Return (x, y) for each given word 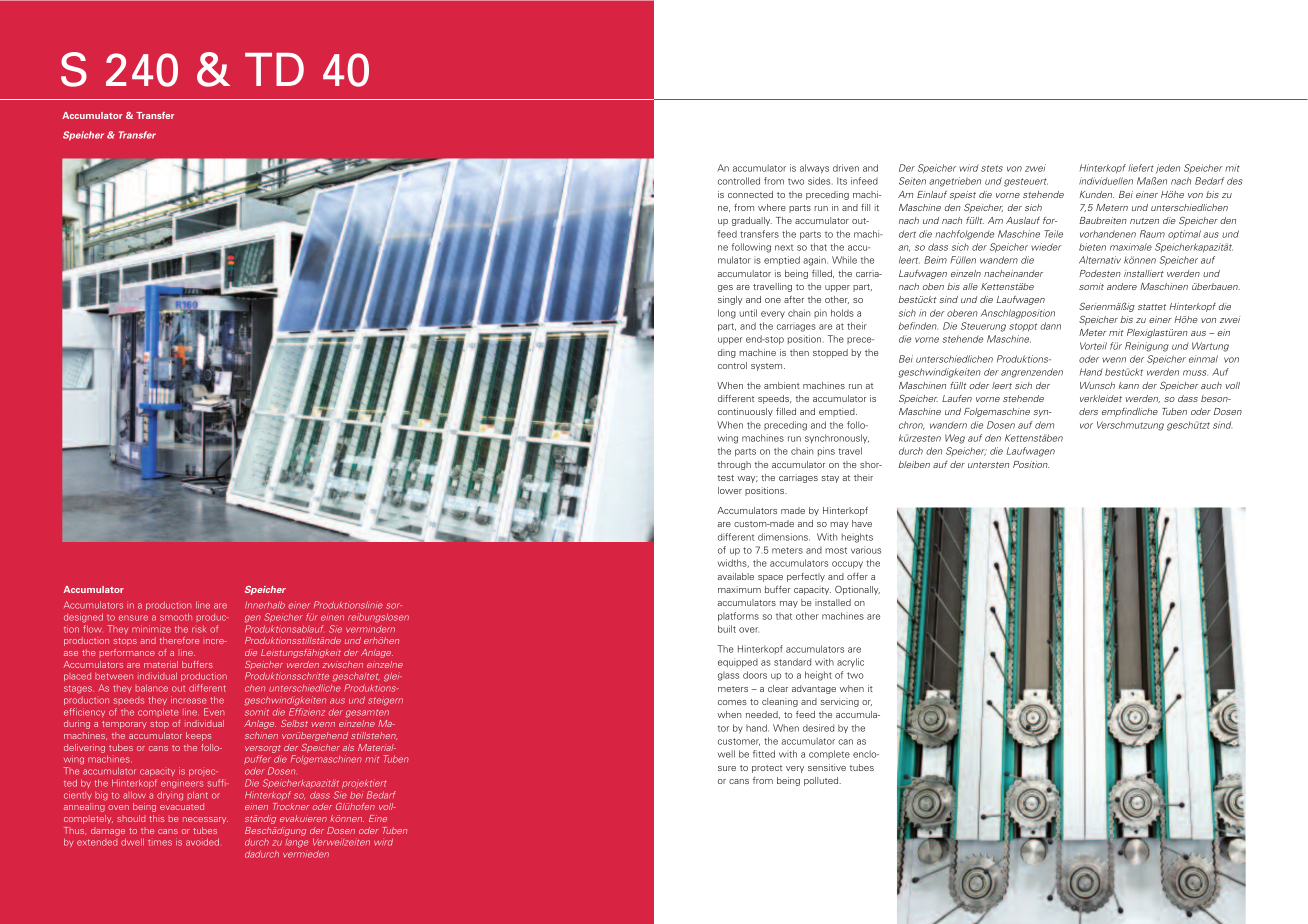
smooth (176, 617)
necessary (205, 820)
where (772, 207)
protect (767, 769)
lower (730, 490)
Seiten (912, 181)
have (862, 523)
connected (750, 194)
